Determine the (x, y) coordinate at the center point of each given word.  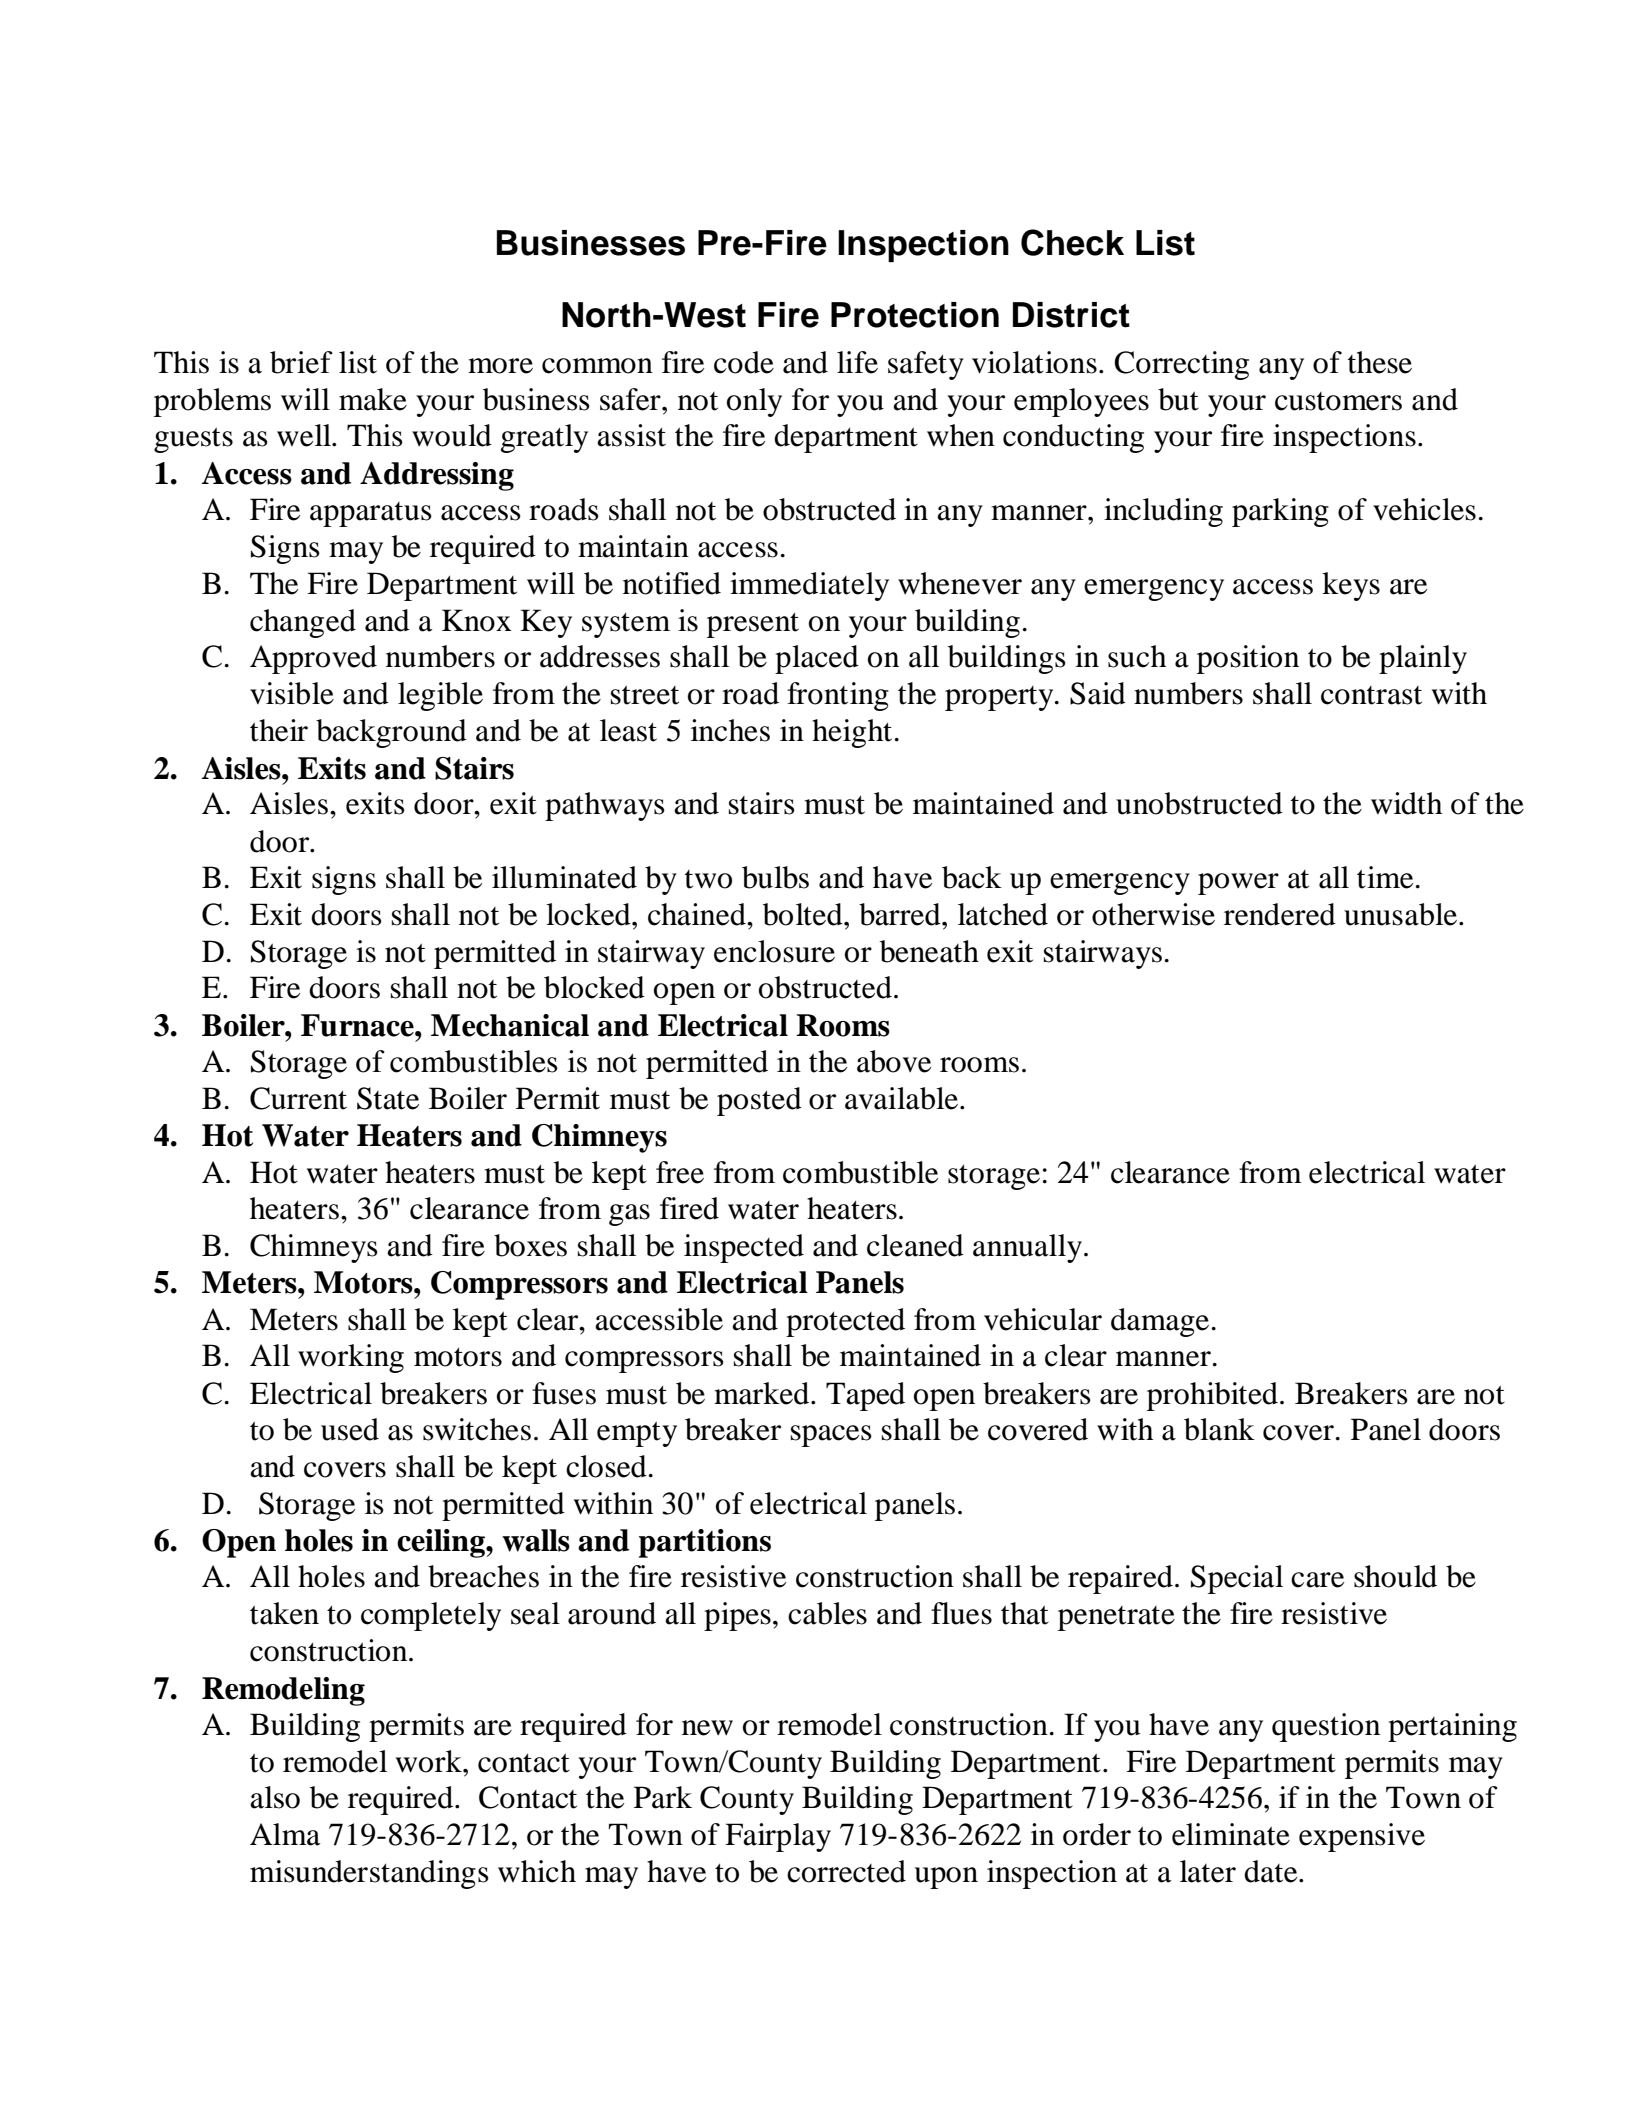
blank (1219, 1429)
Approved (313, 659)
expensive (1362, 1837)
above (894, 1061)
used (350, 1429)
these (1380, 362)
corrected (846, 1871)
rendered (1280, 914)
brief (301, 362)
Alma (285, 1834)
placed (817, 659)
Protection (915, 315)
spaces (831, 1436)
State (388, 1098)
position (1248, 659)
